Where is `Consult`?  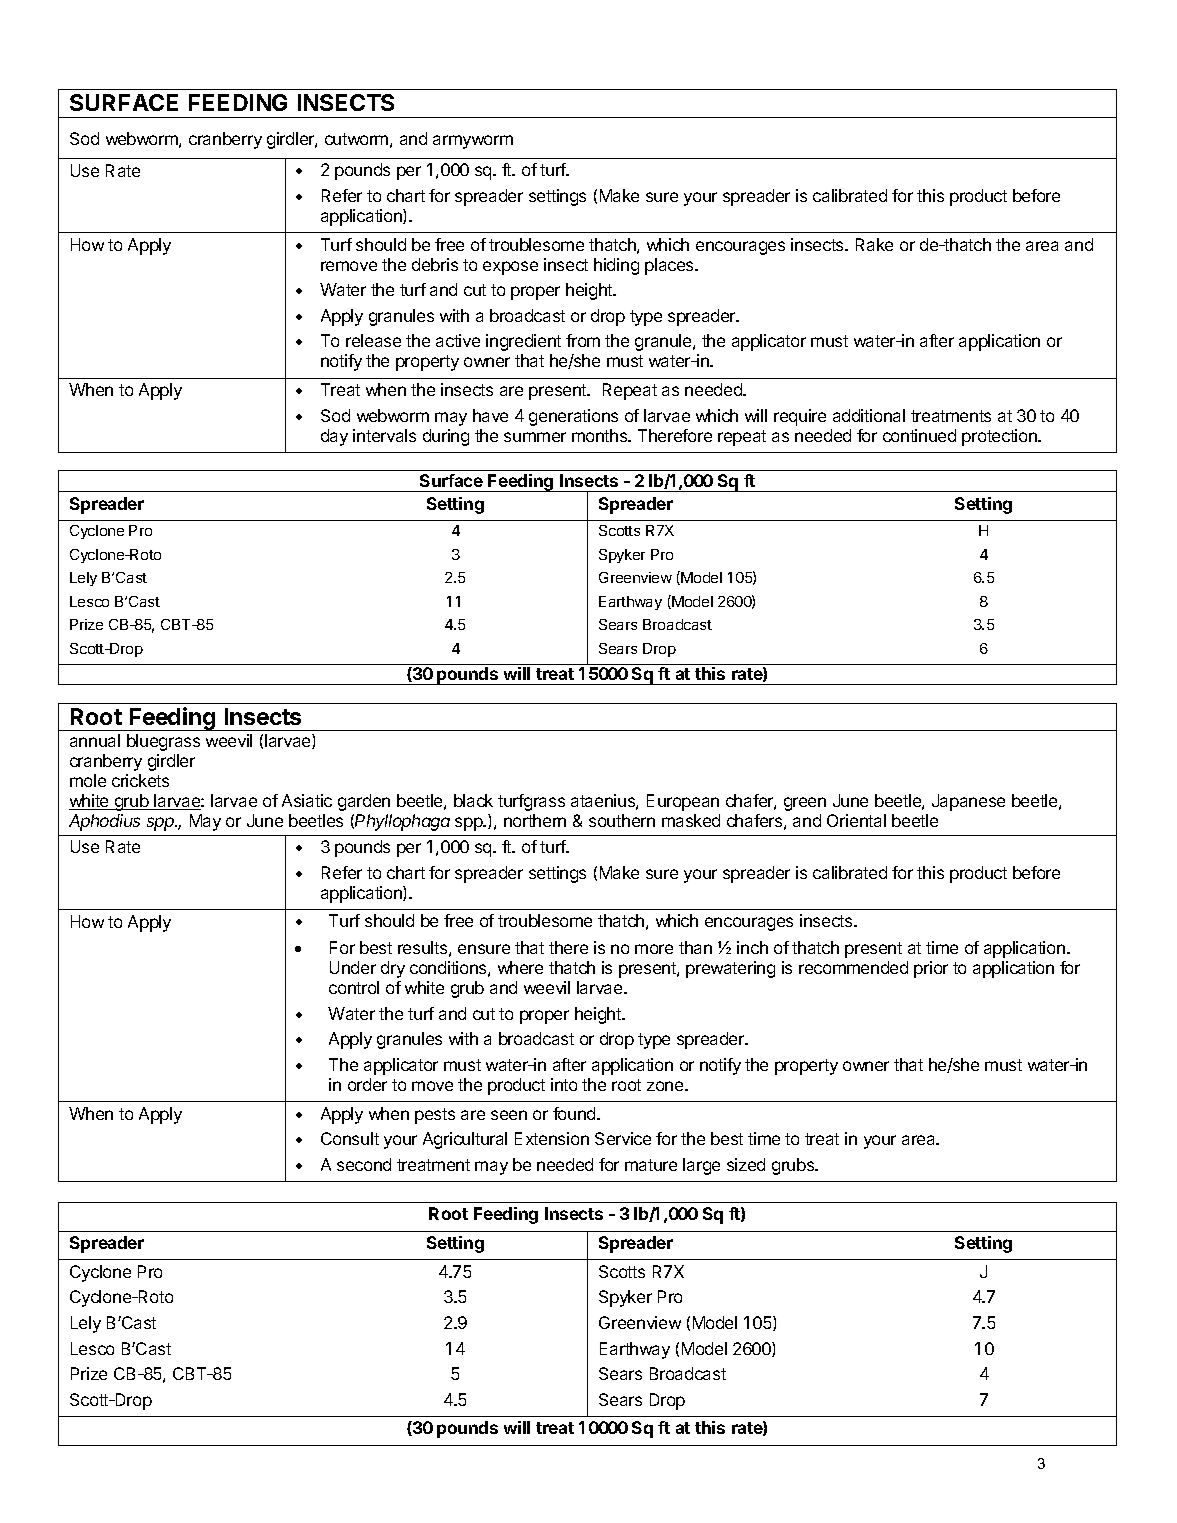 Consult is located at coordinates (350, 1138).
